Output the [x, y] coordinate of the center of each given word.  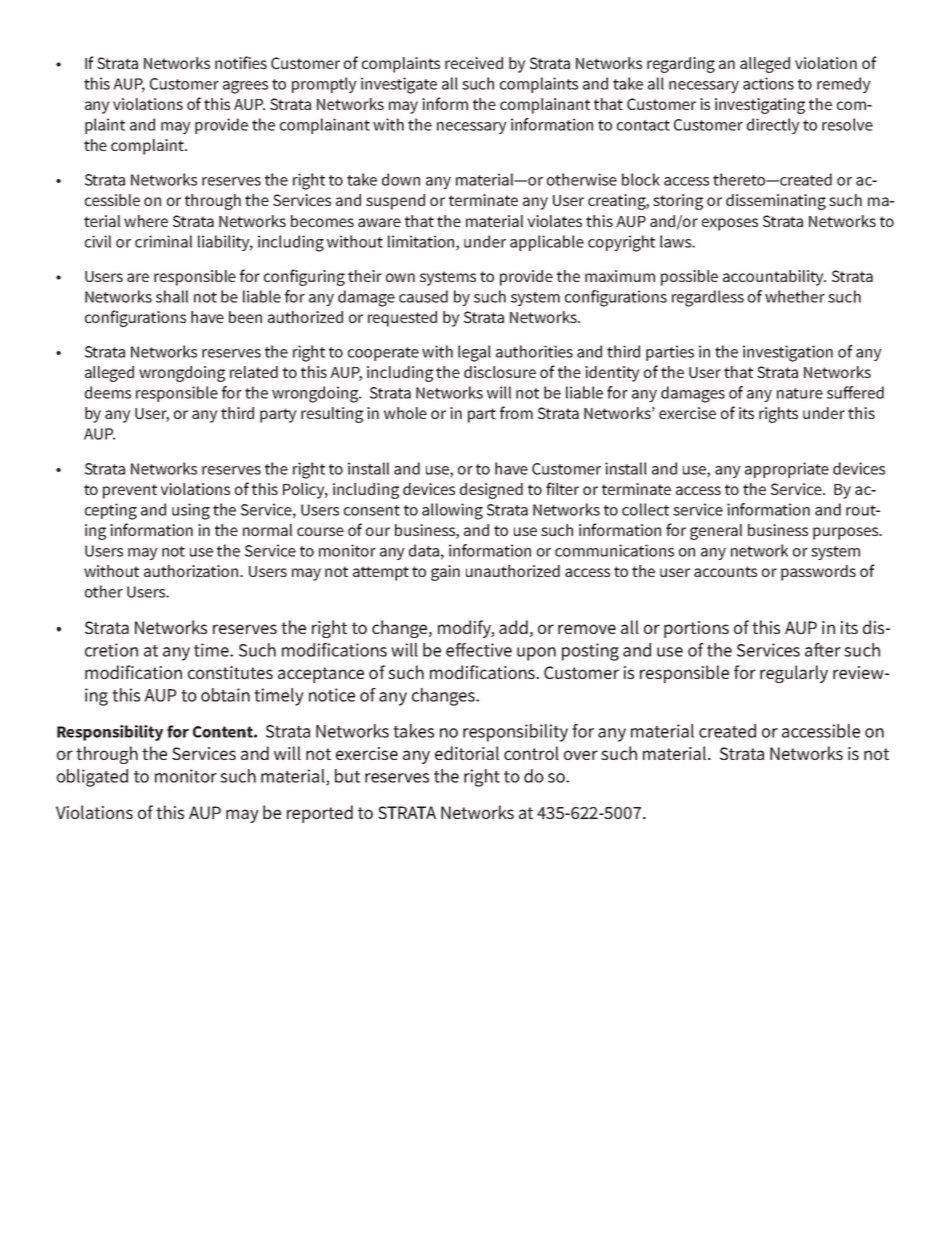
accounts [725, 571]
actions [768, 83]
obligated [92, 778]
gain [445, 573]
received [474, 63]
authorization [192, 571]
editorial [467, 753]
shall [172, 296]
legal [474, 353]
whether [795, 296]
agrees [245, 87]
